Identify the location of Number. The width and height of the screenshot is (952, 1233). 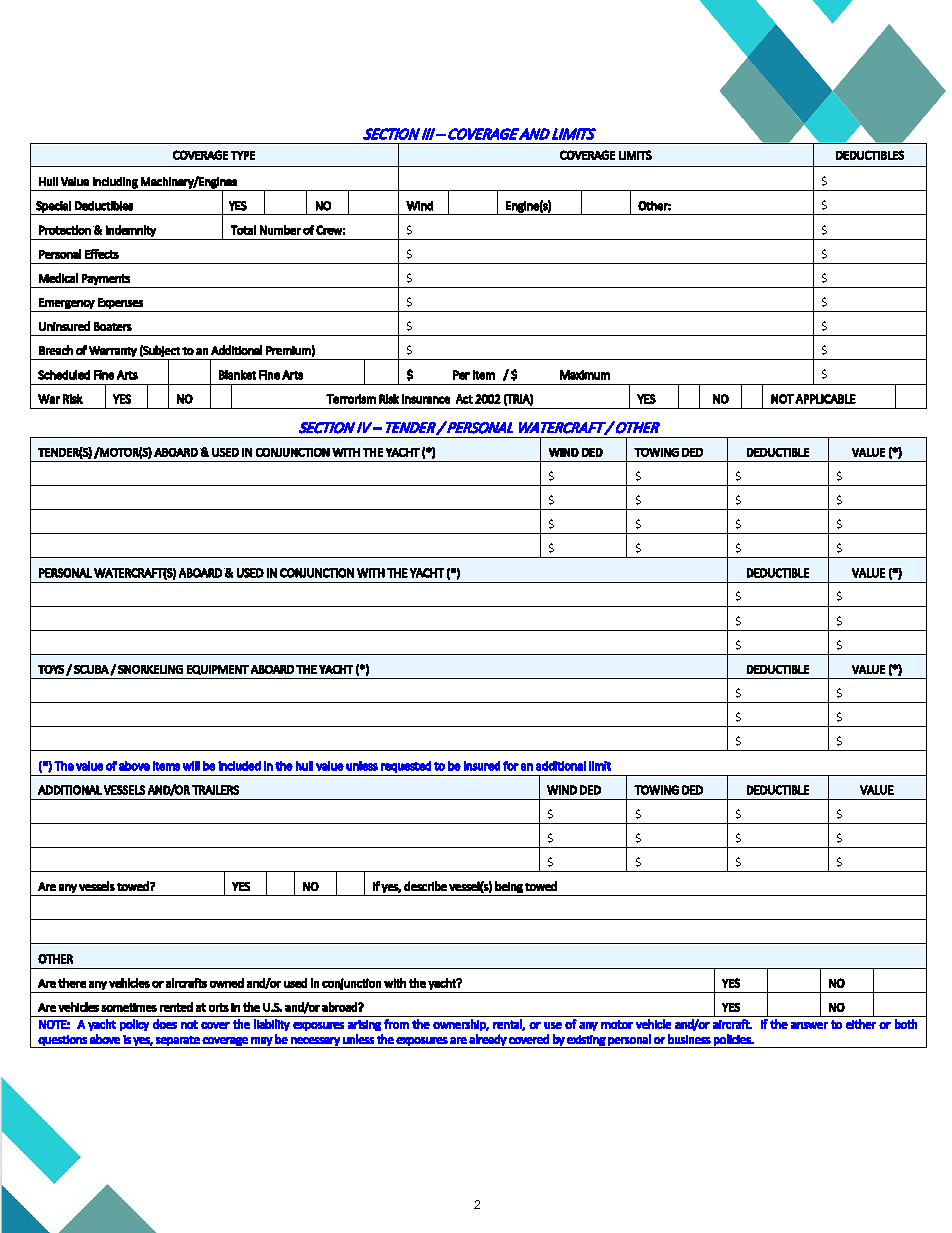
(280, 230).
